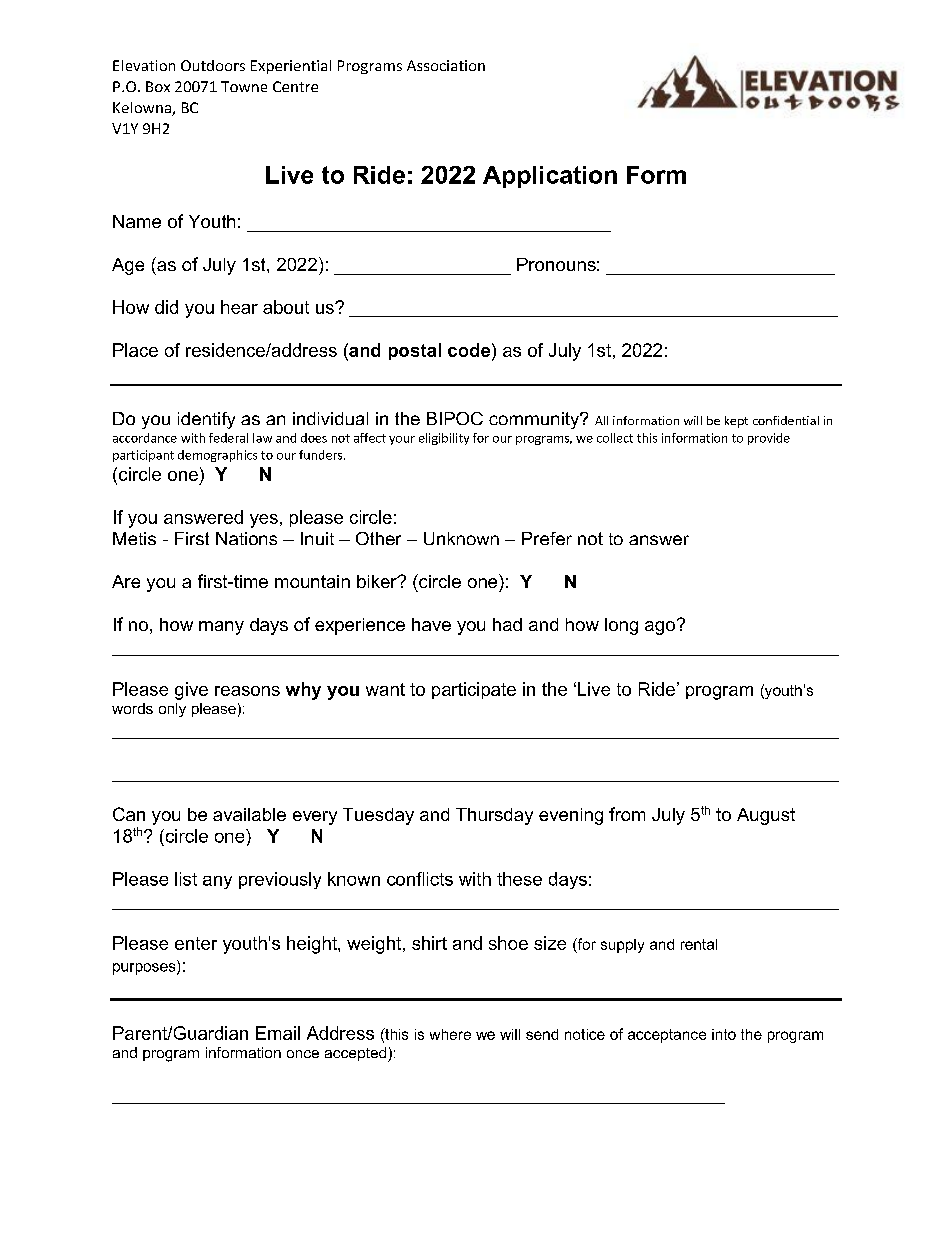  Describe the element at coordinates (494, 816) in the screenshot. I see `Thursday` at that location.
